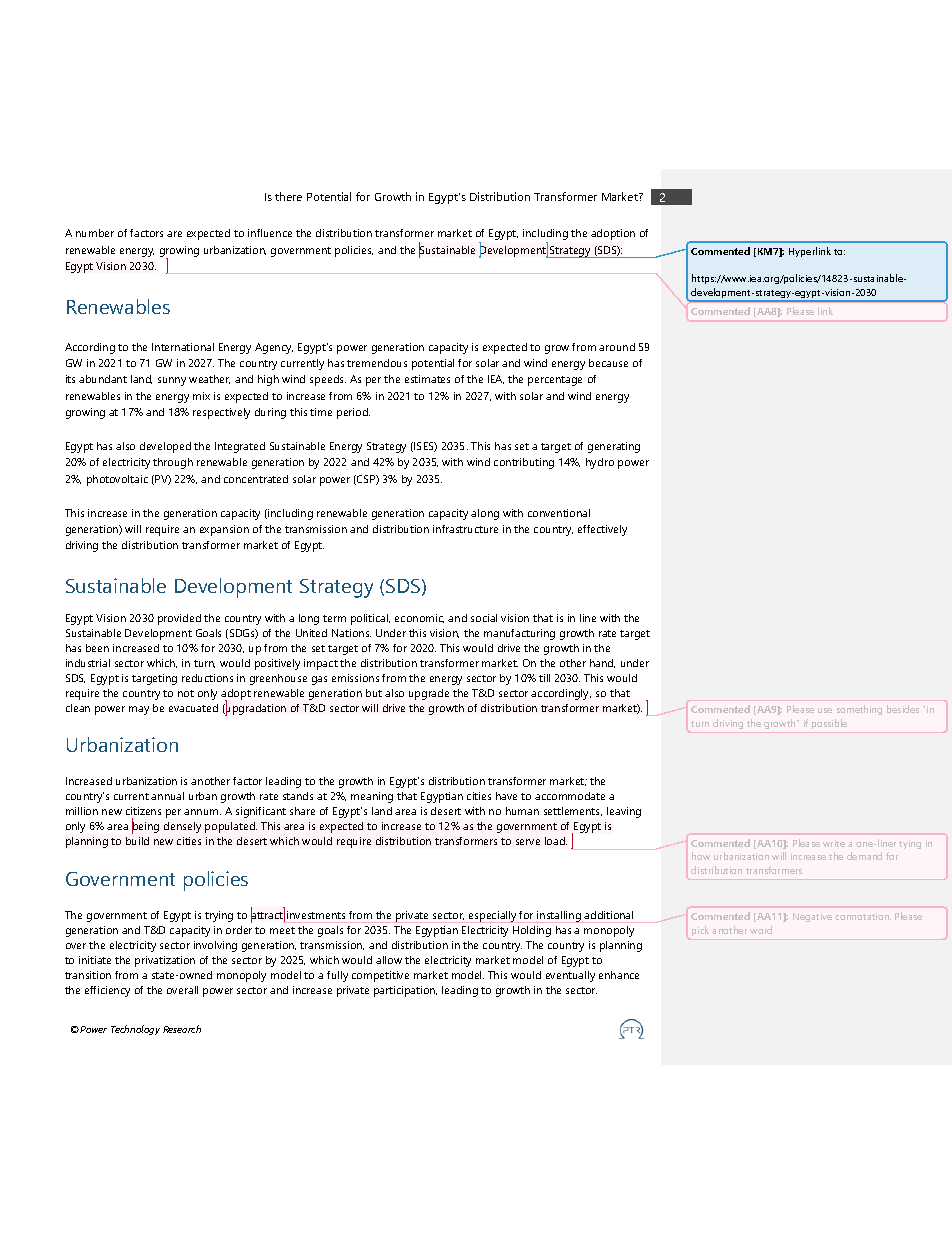  Describe the element at coordinates (179, 619) in the screenshot. I see `provided` at that location.
